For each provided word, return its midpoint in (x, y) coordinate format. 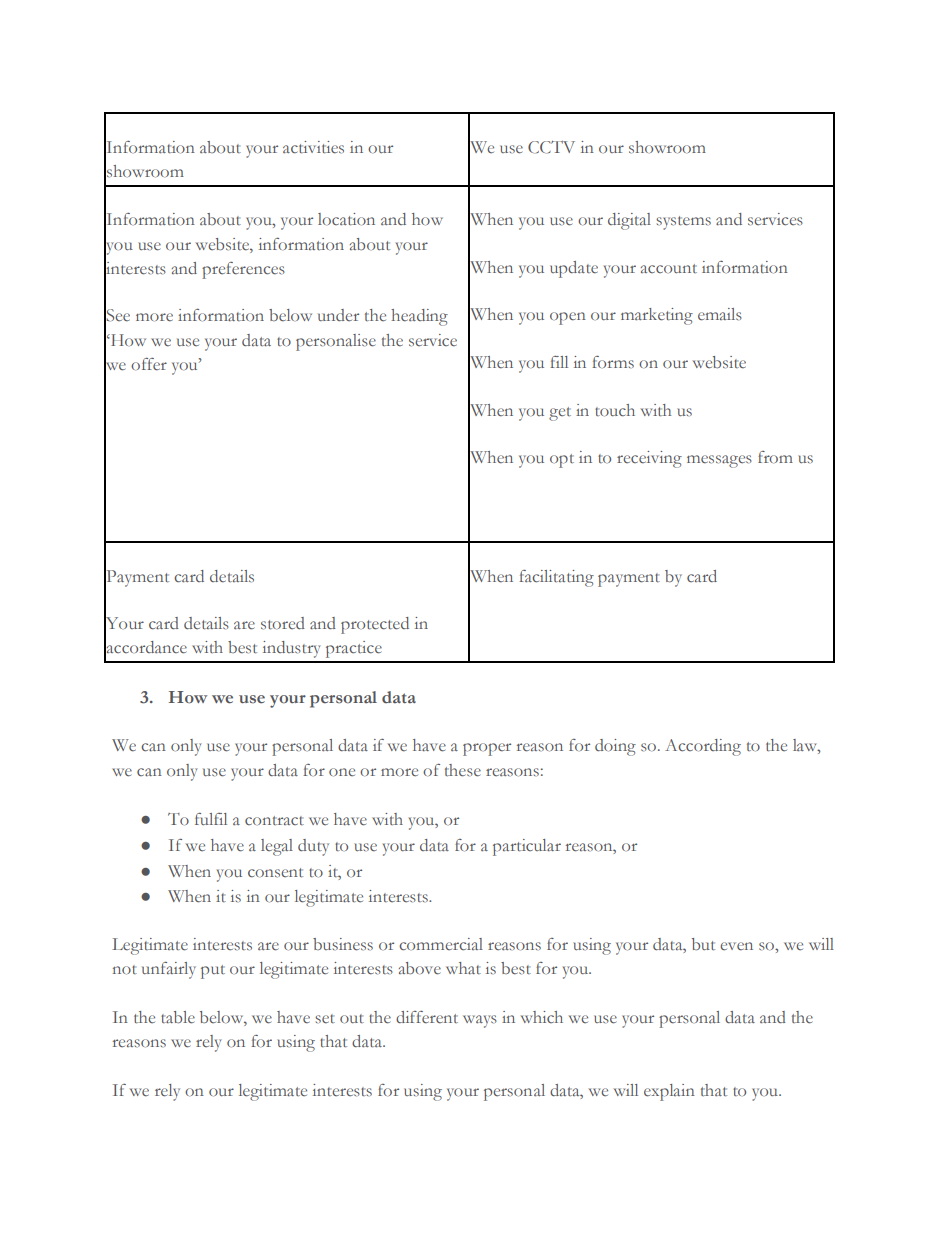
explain (669, 1092)
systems (683, 223)
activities (313, 147)
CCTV (551, 147)
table (178, 1017)
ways (480, 1021)
